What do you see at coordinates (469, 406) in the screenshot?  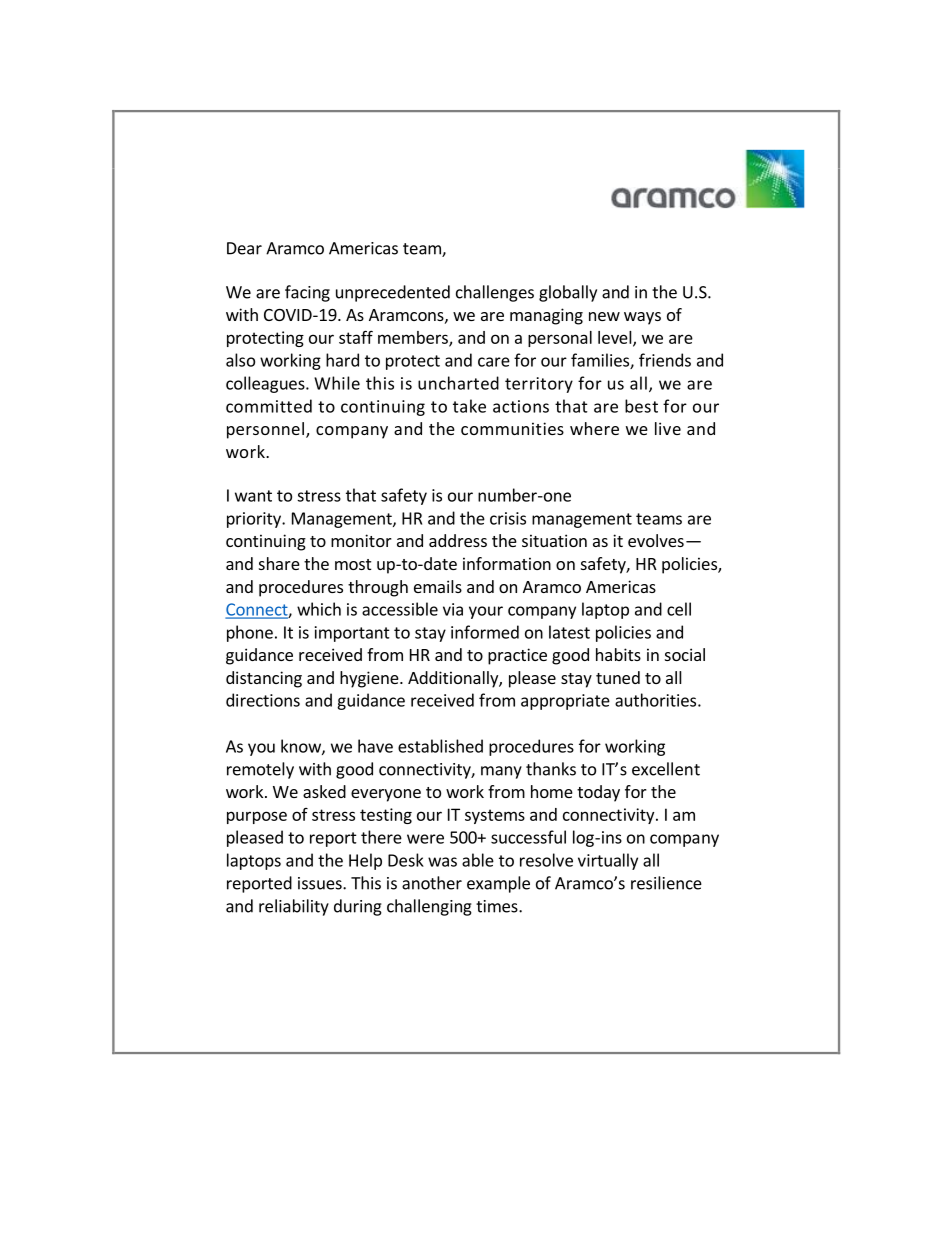 I see `take` at bounding box center [469, 406].
